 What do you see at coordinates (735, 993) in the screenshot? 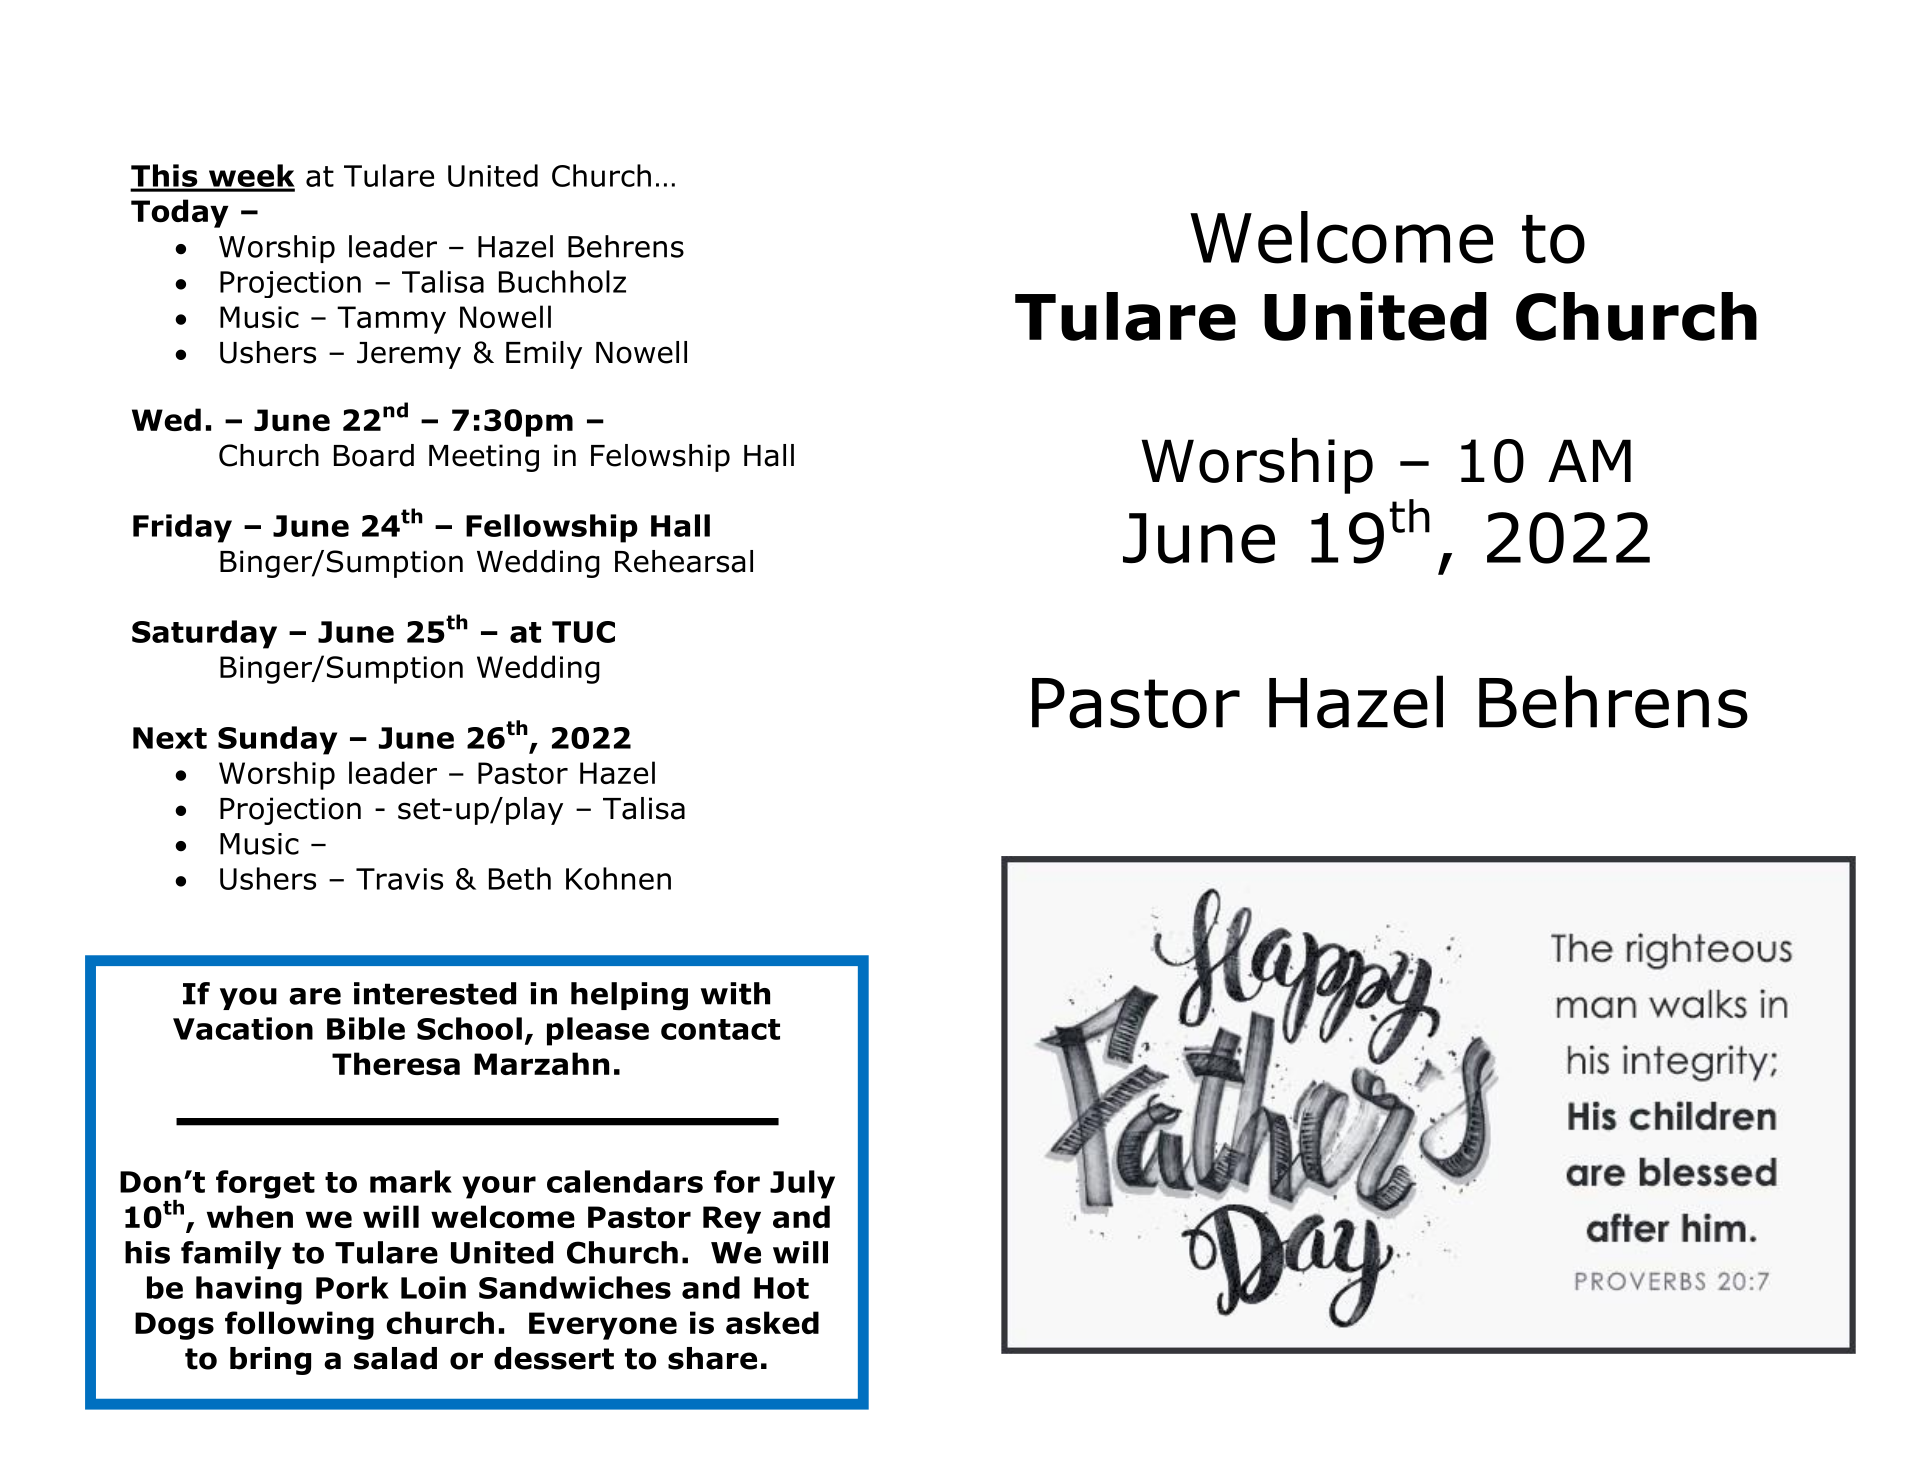
I see `with` at bounding box center [735, 993].
